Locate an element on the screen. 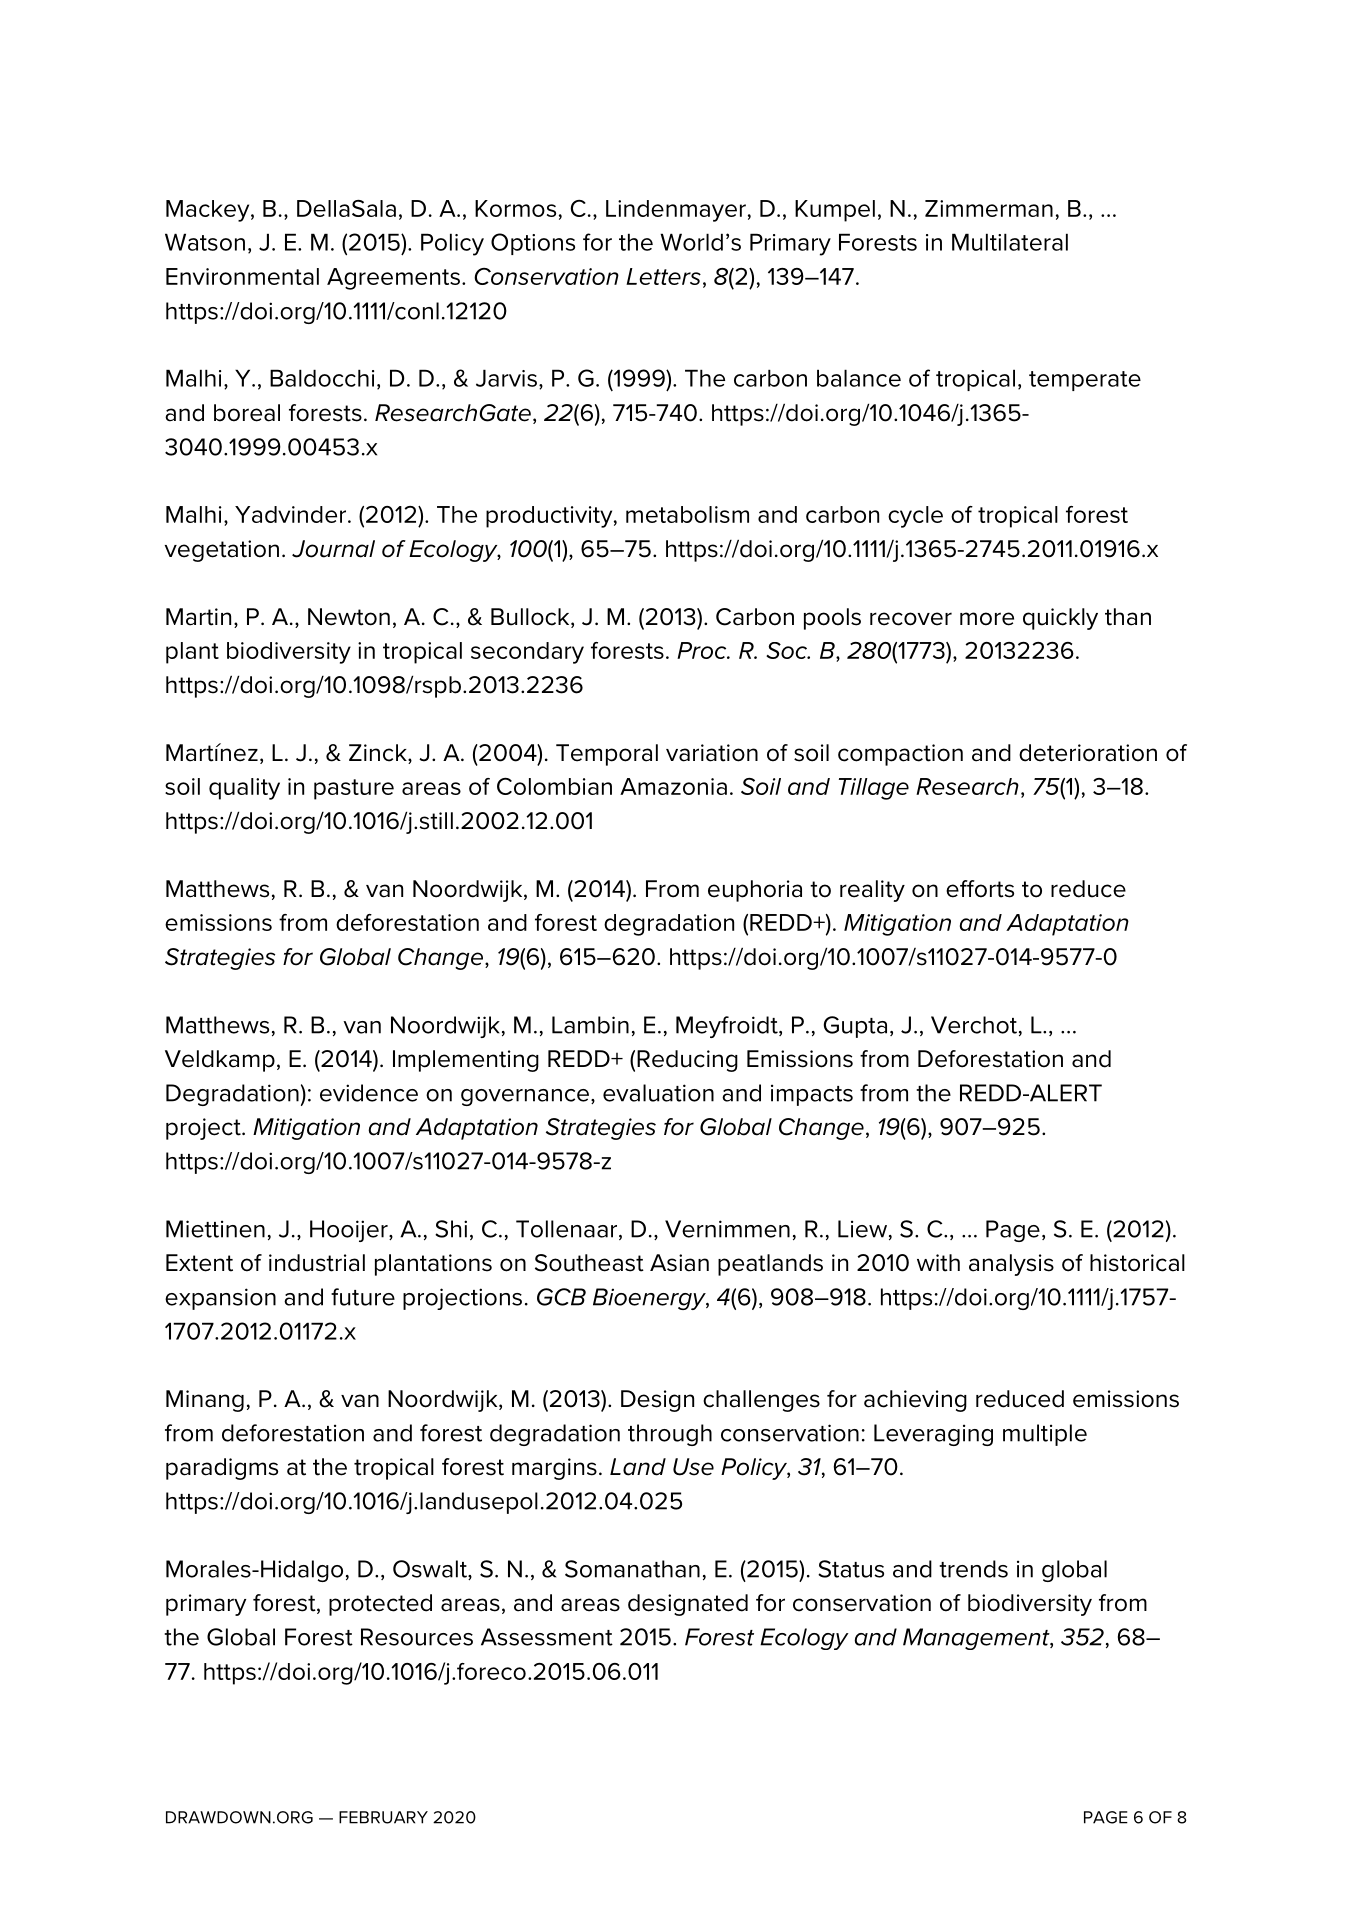 Image resolution: width=1350 pixels, height=1909 pixels. Multilateral is located at coordinates (1010, 242).
